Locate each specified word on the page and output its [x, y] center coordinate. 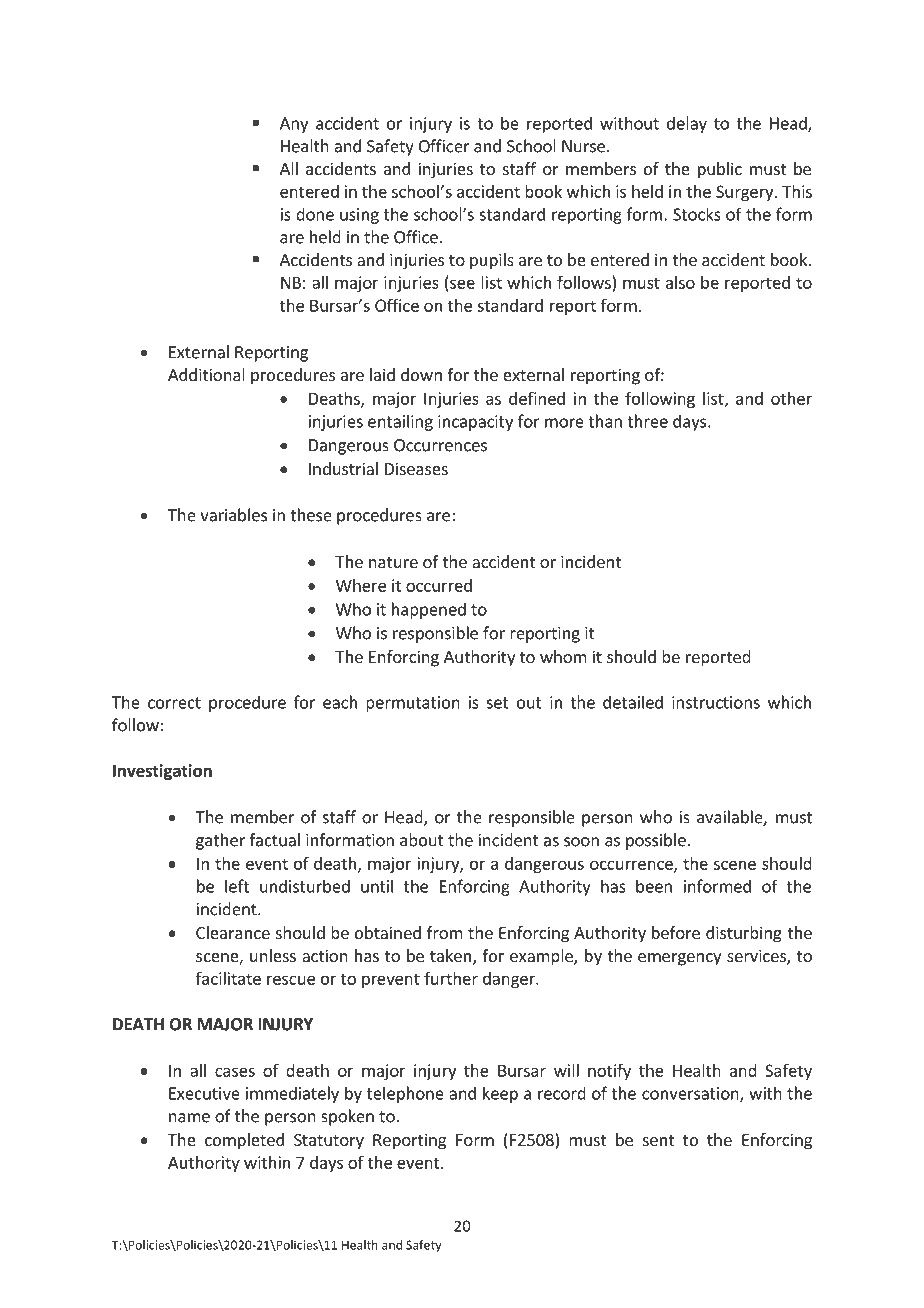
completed [244, 1141]
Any [294, 125]
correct [174, 703]
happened [429, 610]
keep [500, 1094]
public [720, 170]
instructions [716, 702]
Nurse [583, 146]
